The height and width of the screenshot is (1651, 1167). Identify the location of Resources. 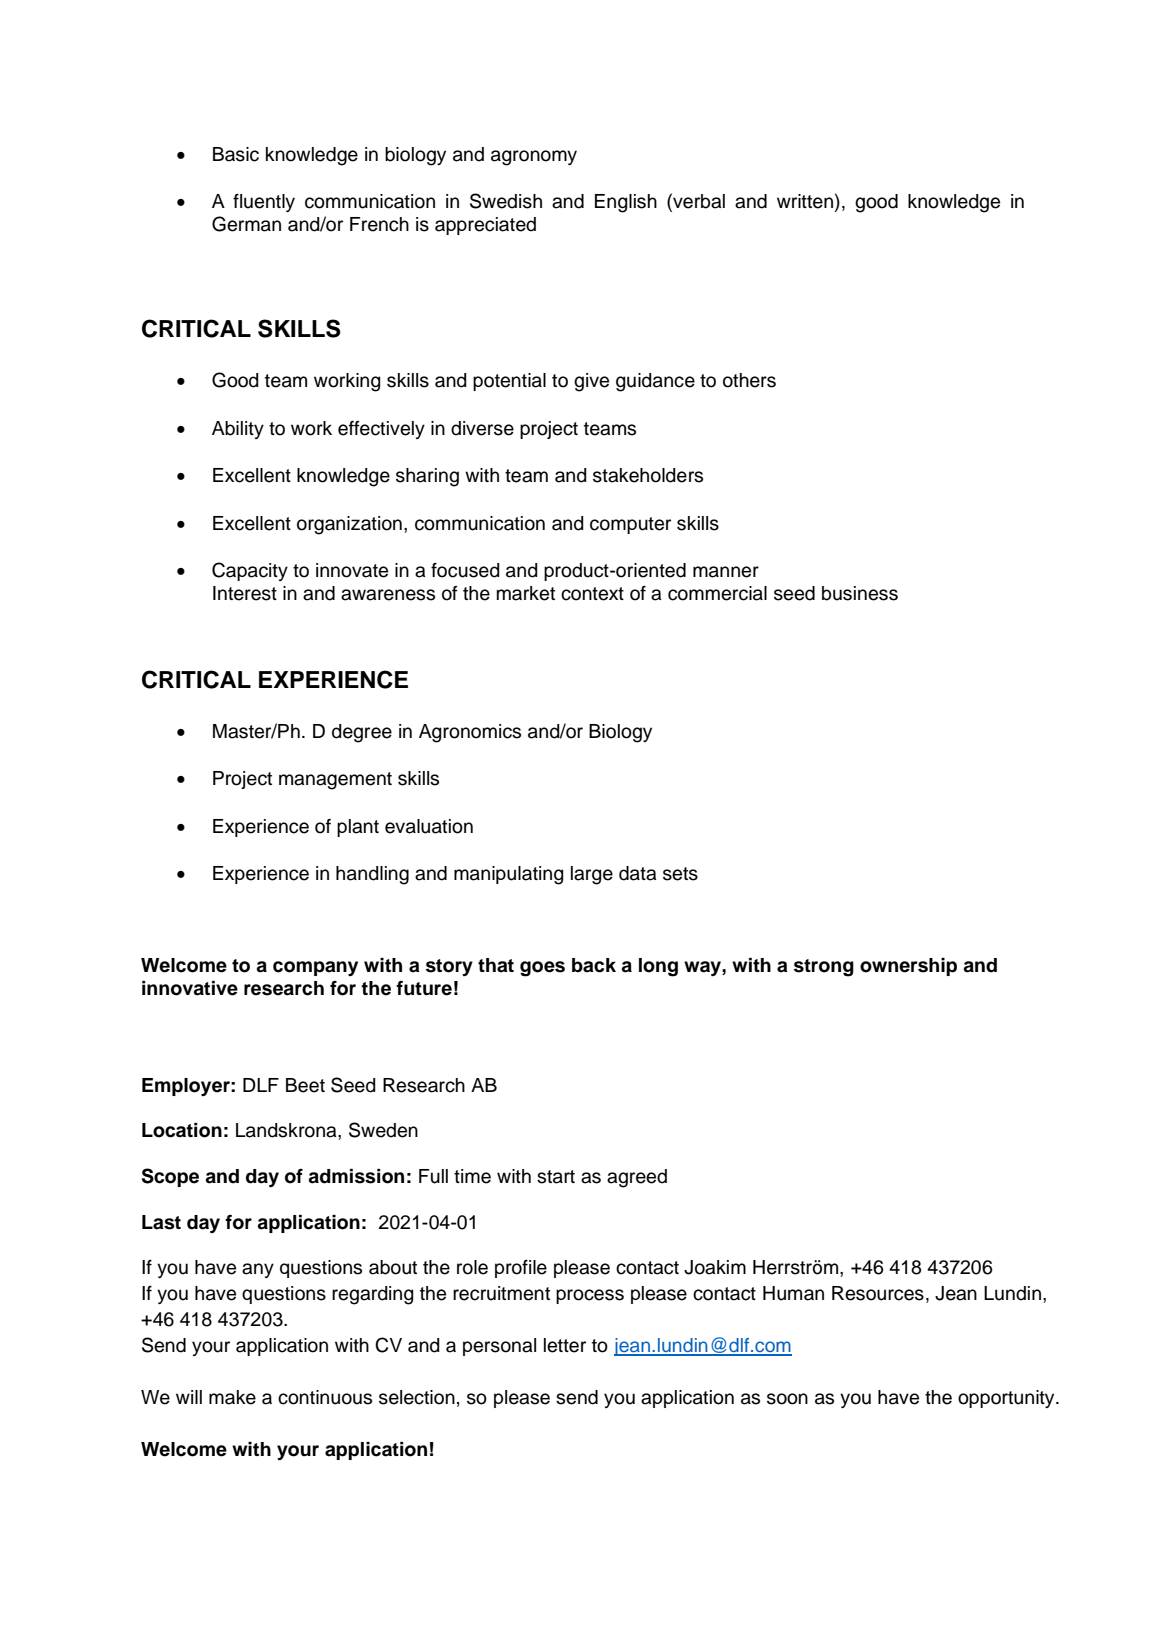
(878, 1293).
